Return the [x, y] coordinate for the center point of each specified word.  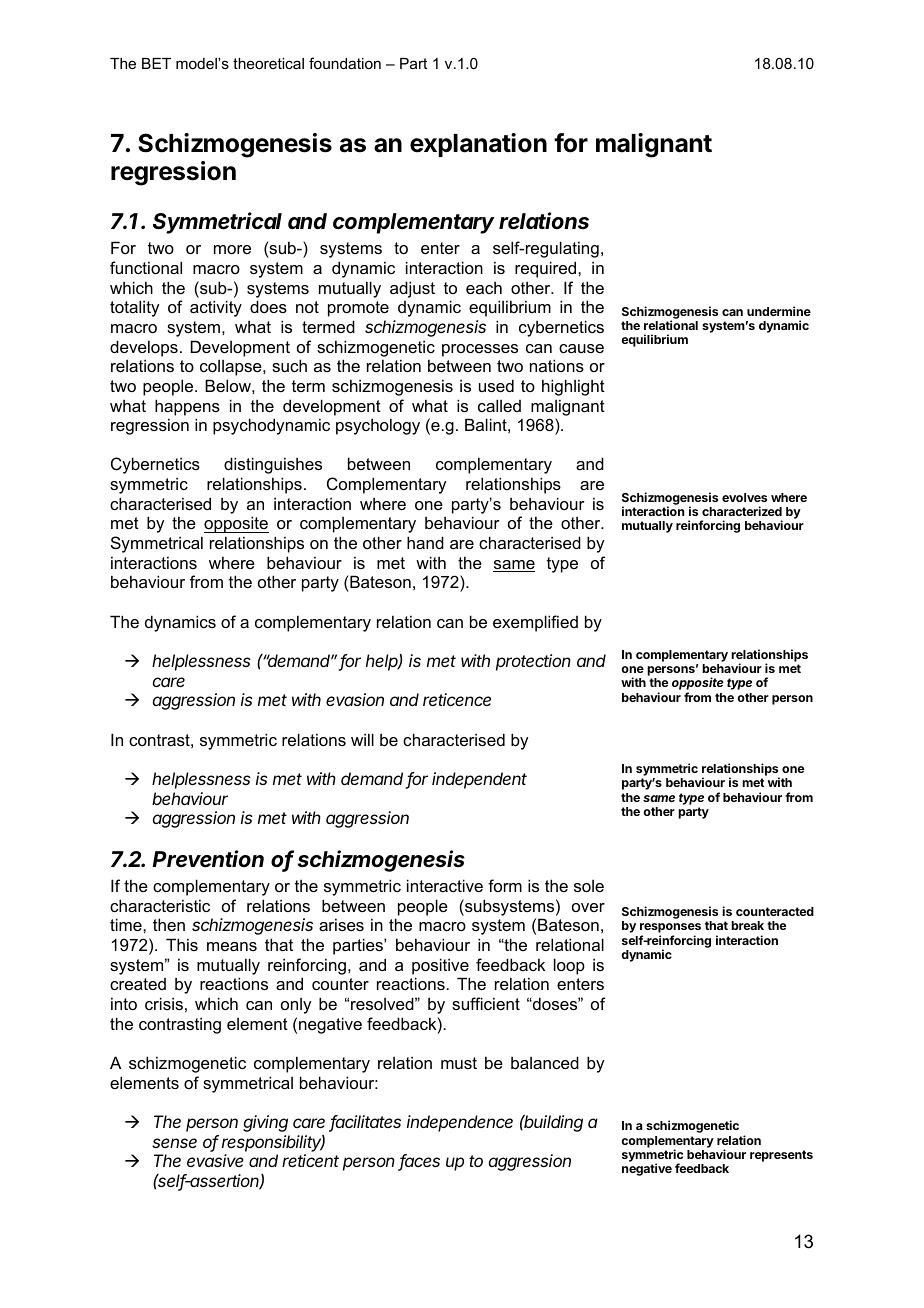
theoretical [268, 63]
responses [670, 929]
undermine [779, 311]
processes [480, 350]
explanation [478, 145]
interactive [445, 885]
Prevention [208, 859]
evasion [355, 699]
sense [174, 1143]
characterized [742, 511]
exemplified [535, 623]
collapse [232, 368]
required [547, 269]
